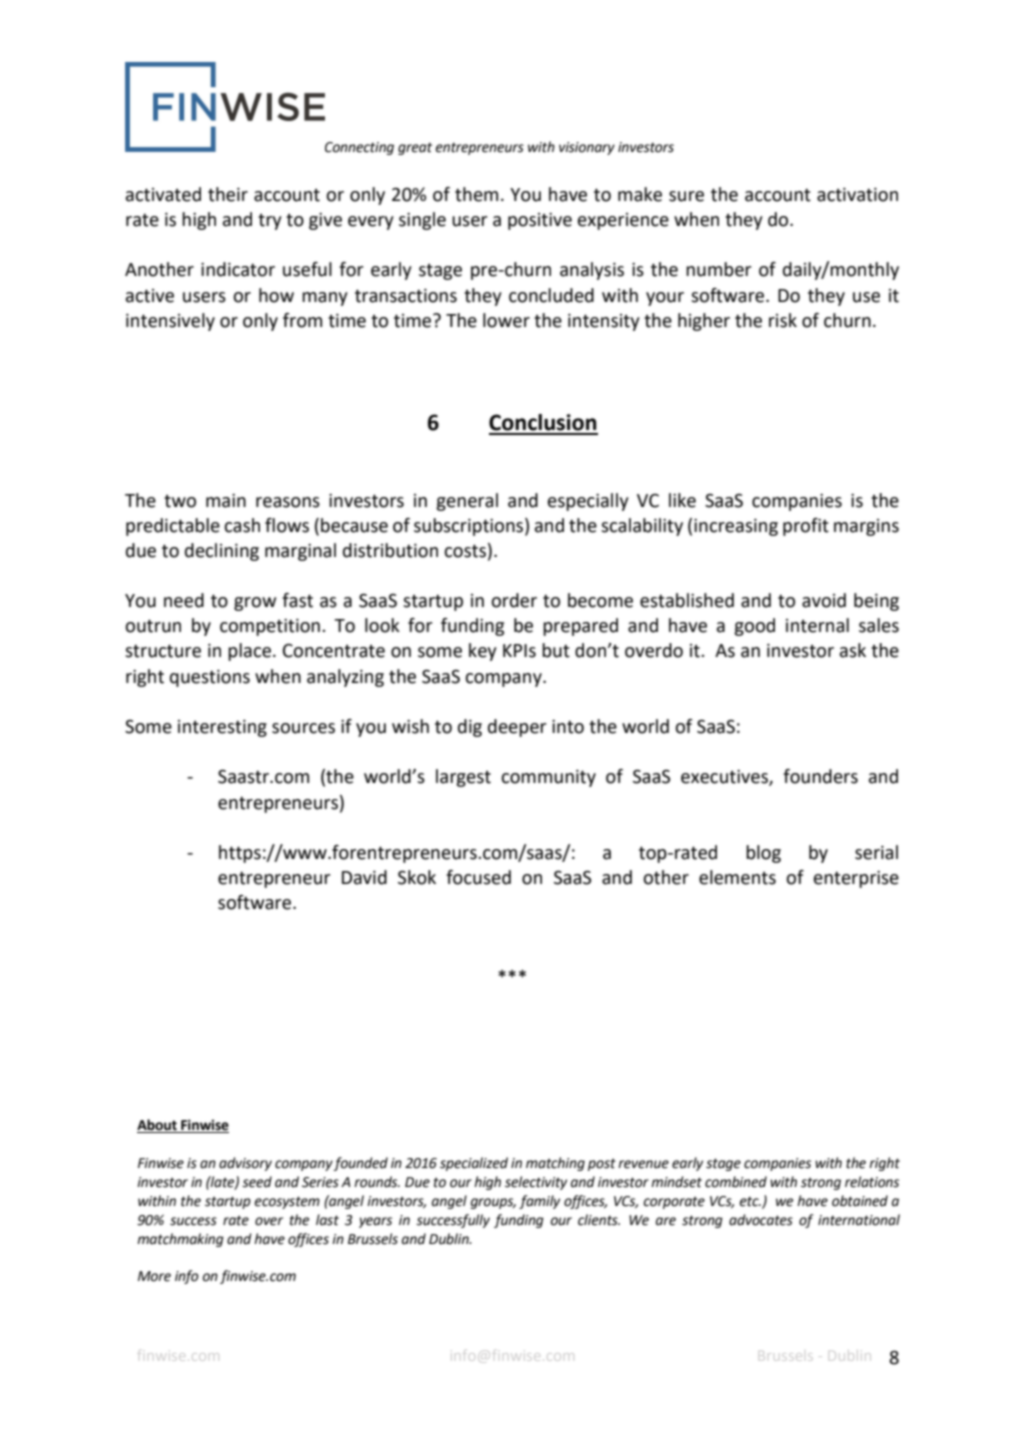 The width and height of the screenshot is (1022, 1445). Describe the element at coordinates (222, 728) in the screenshot. I see `interesting` at that location.
